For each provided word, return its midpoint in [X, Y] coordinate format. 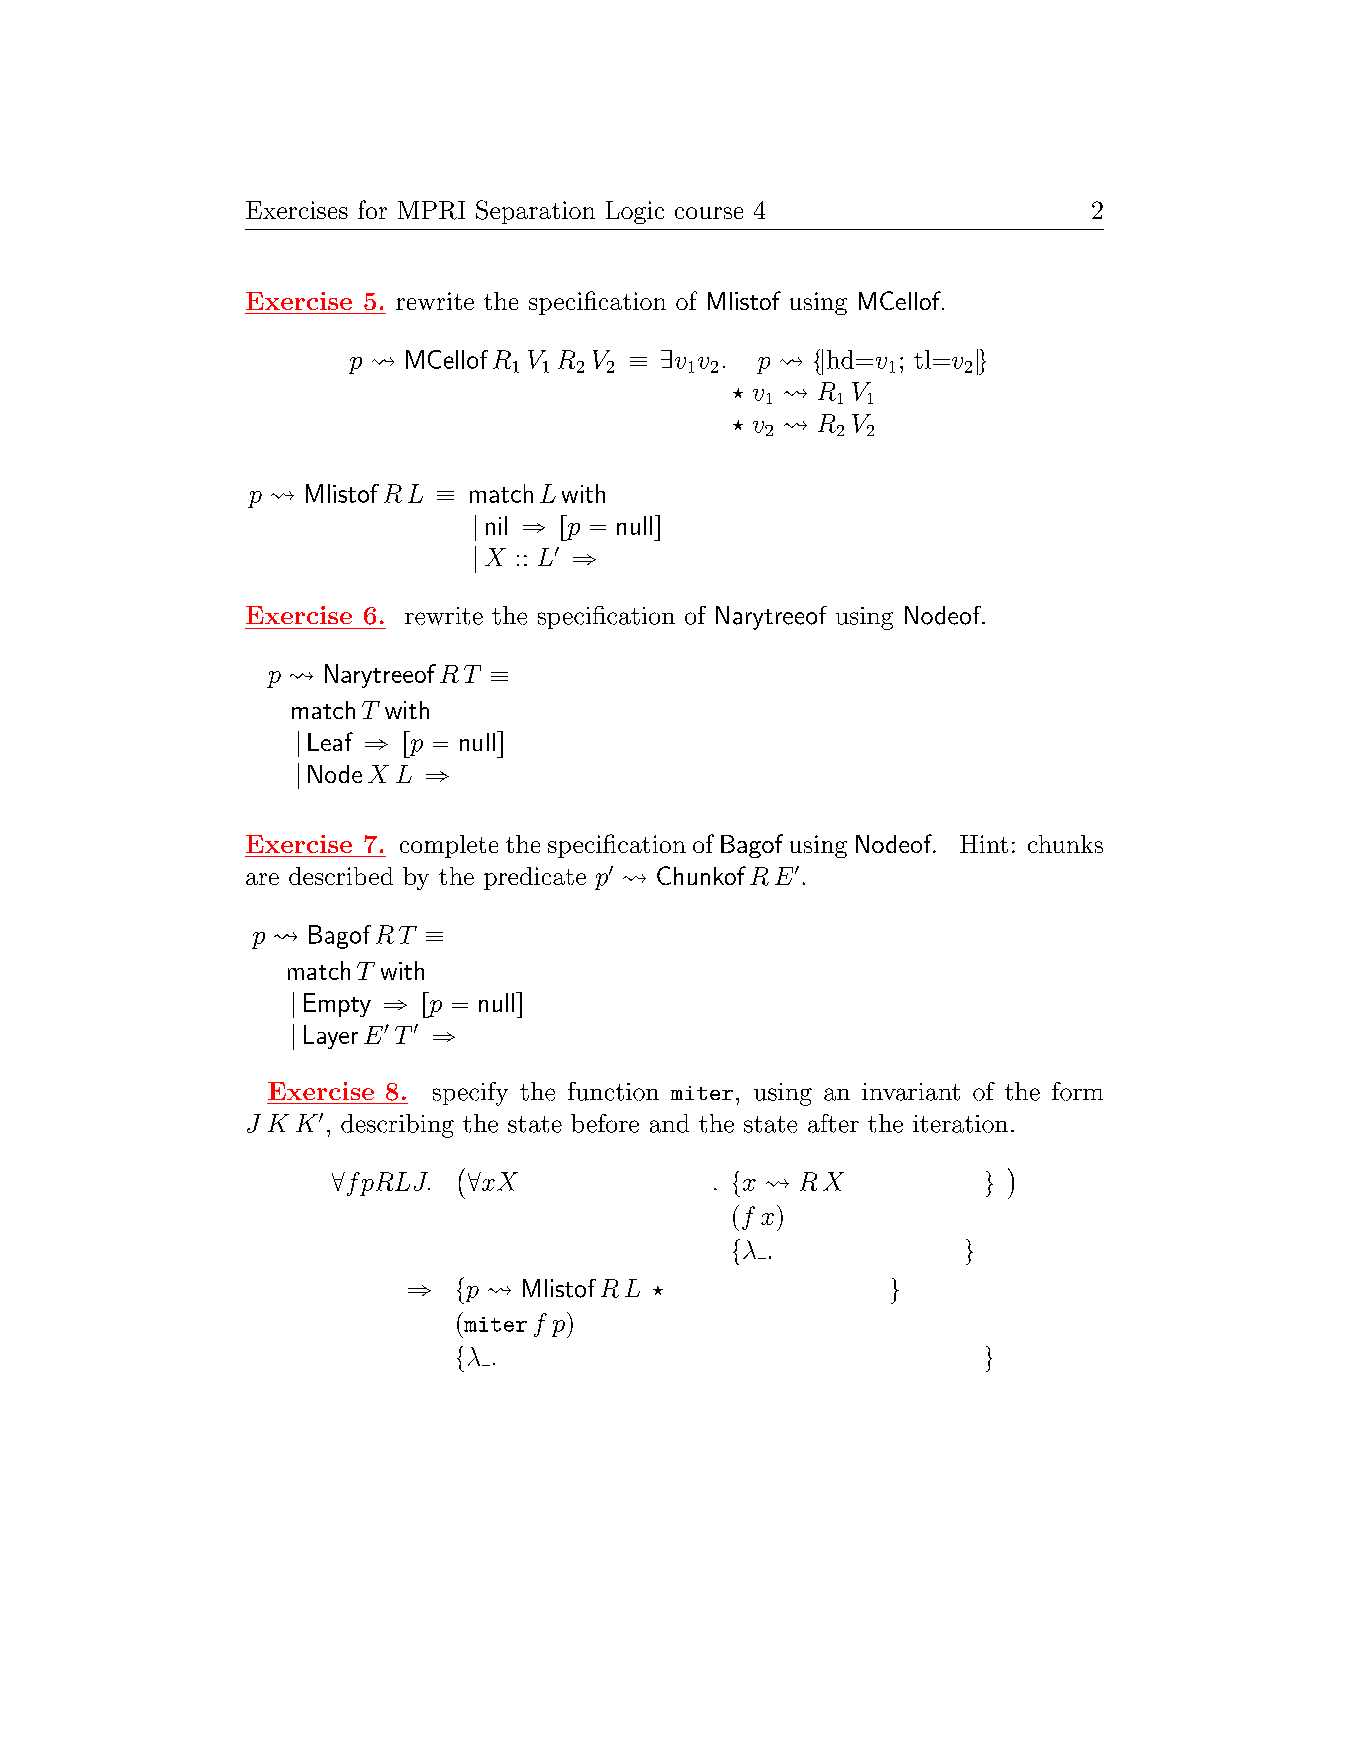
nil [496, 525]
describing [397, 1126]
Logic [635, 212]
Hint [984, 844]
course [709, 213]
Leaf [330, 741]
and [669, 1123]
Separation [535, 212]
